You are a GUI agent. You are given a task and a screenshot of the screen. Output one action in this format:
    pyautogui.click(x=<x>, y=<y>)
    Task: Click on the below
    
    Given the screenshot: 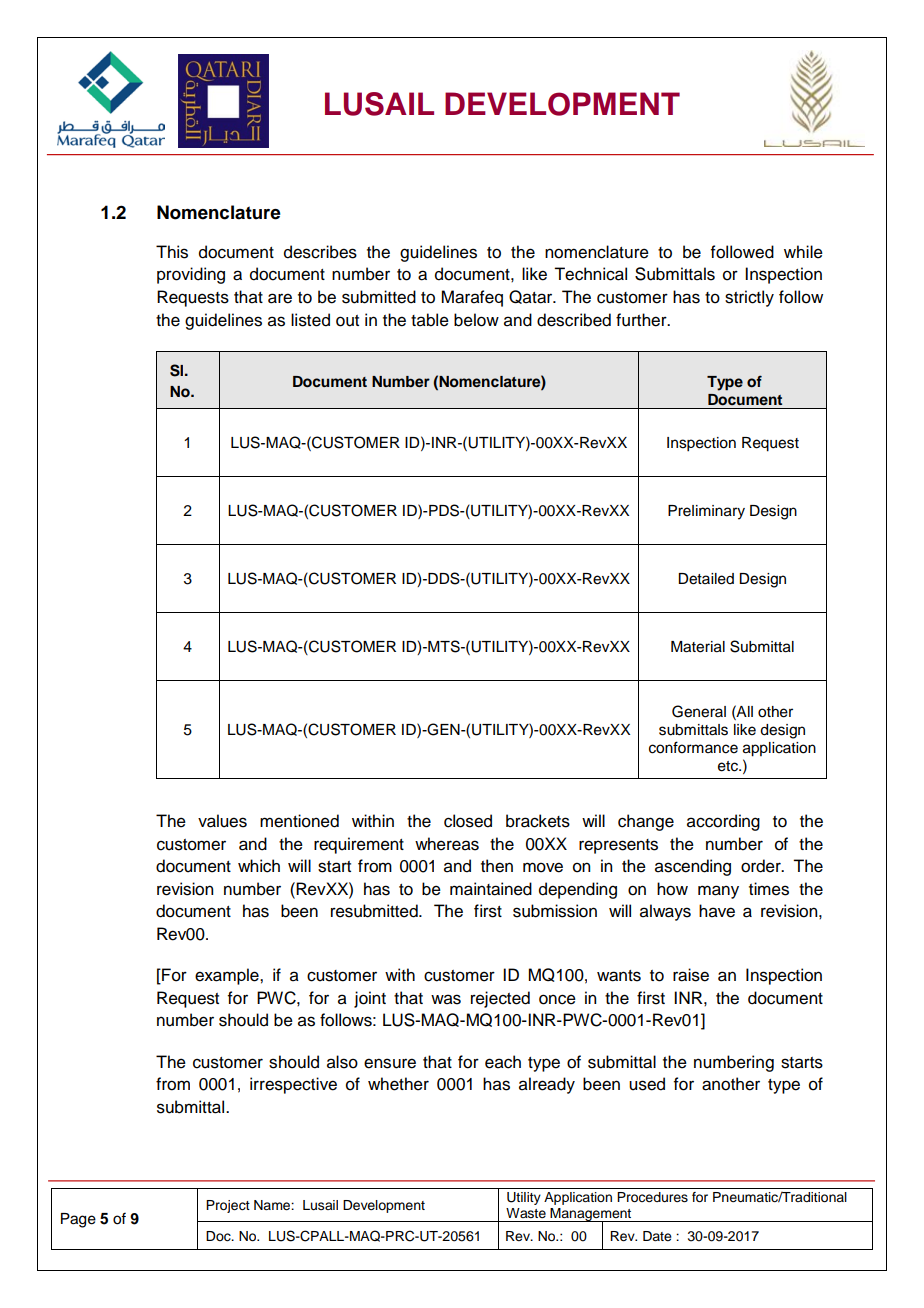 What is the action you would take?
    pyautogui.click(x=476, y=320)
